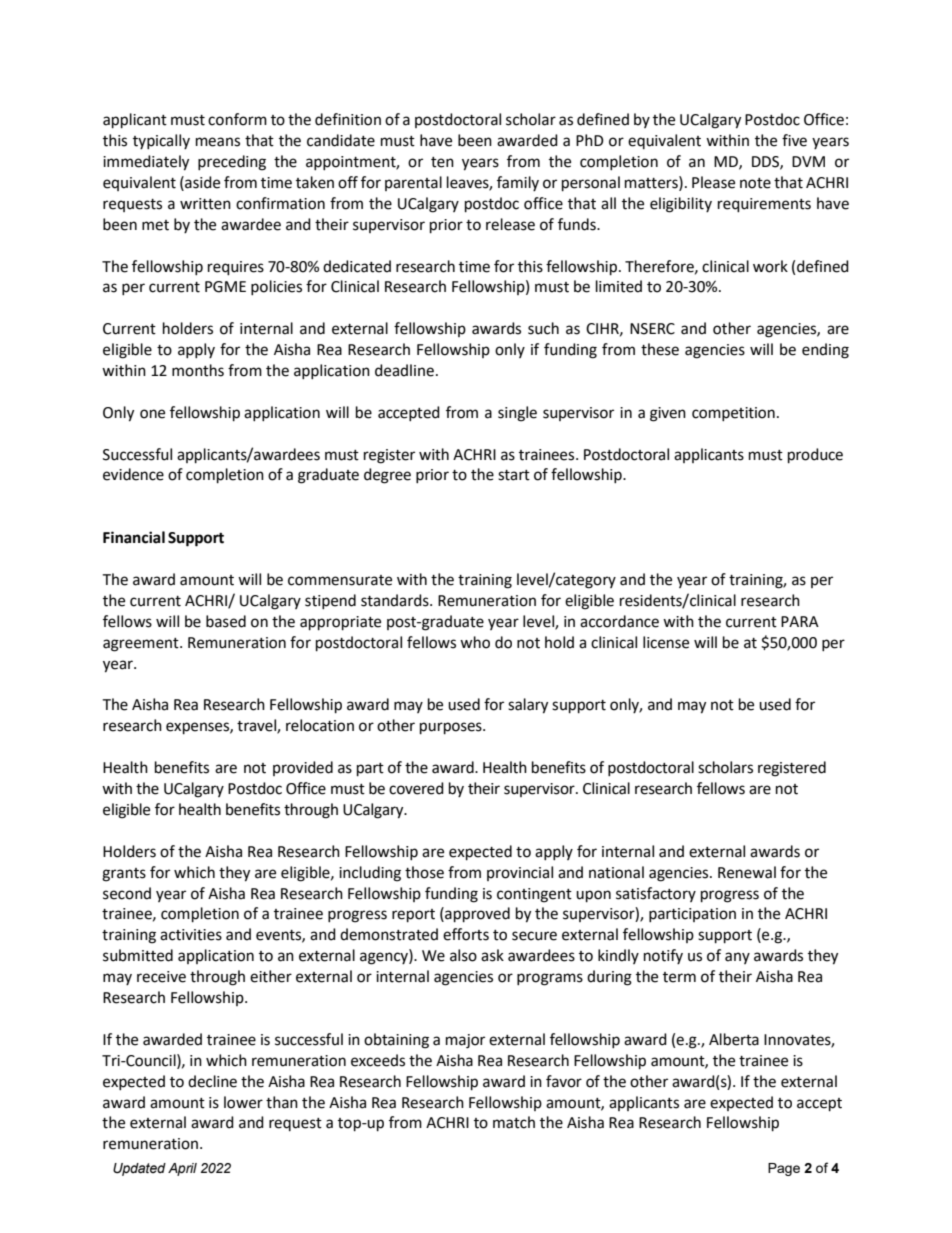 This document has width=952, height=1233. I want to click on April, so click(182, 1169).
